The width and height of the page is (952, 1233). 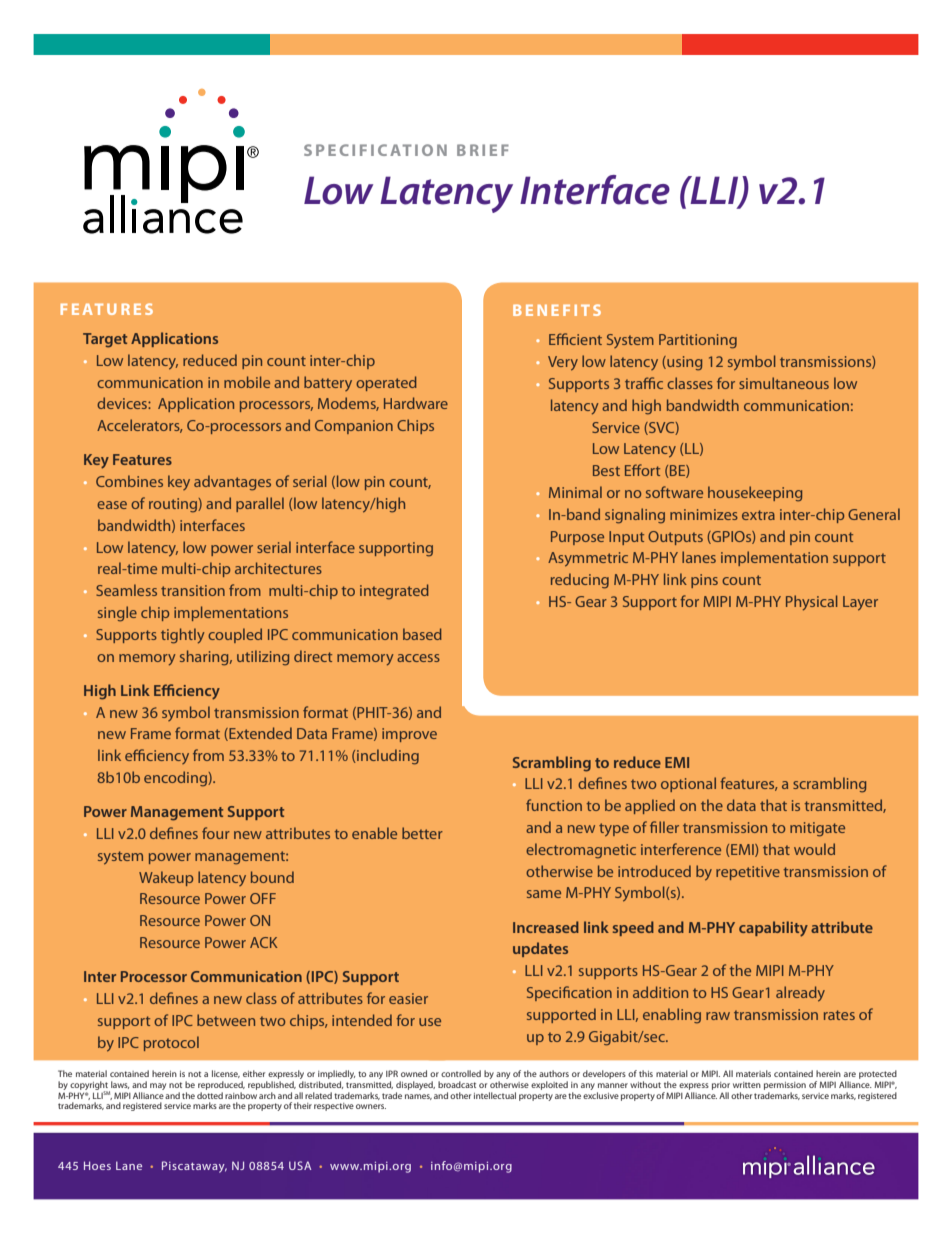 What do you see at coordinates (557, 310) in the page?
I see `BENEFITS` at bounding box center [557, 310].
